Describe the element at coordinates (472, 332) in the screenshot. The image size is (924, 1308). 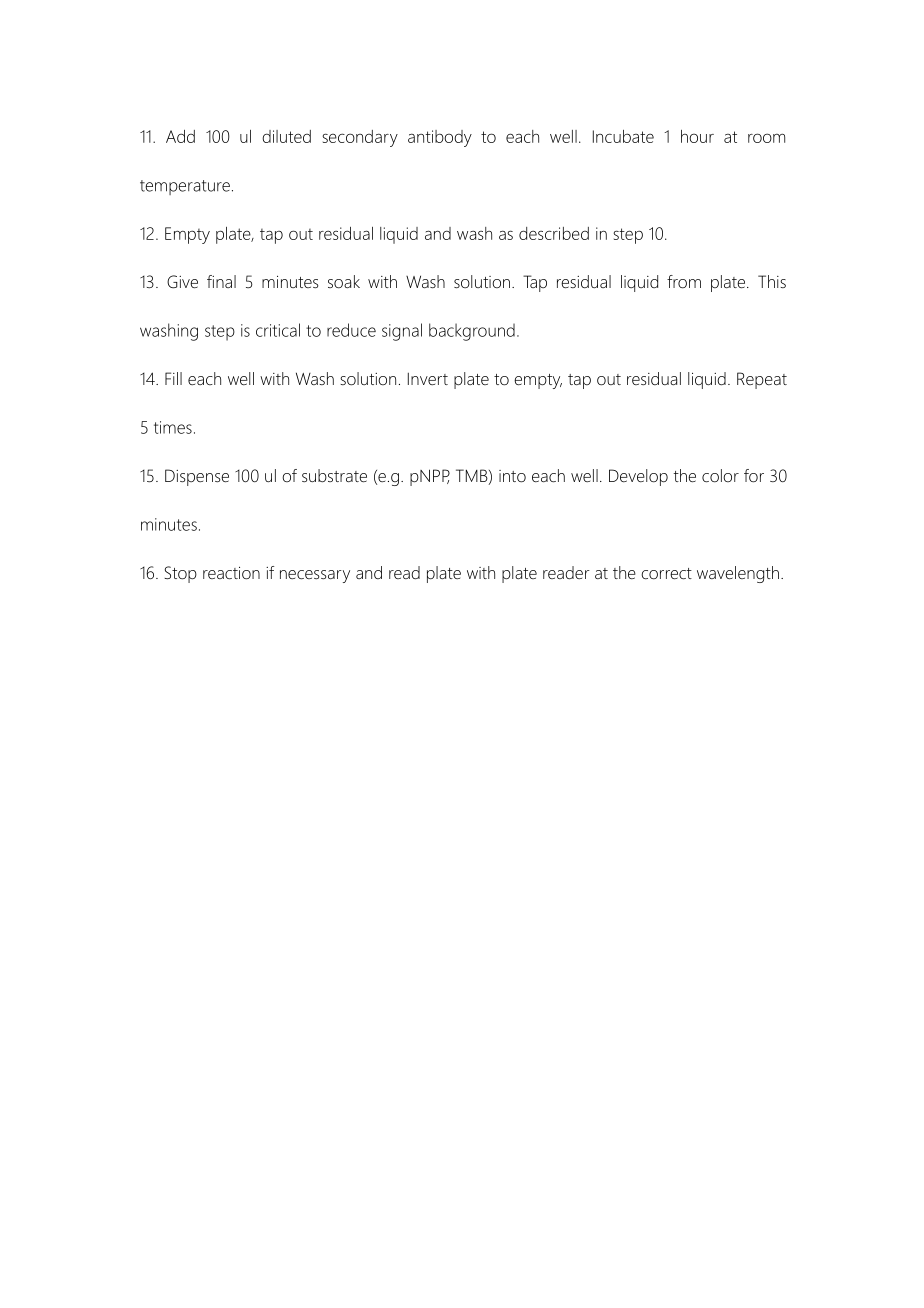
I see `background` at that location.
